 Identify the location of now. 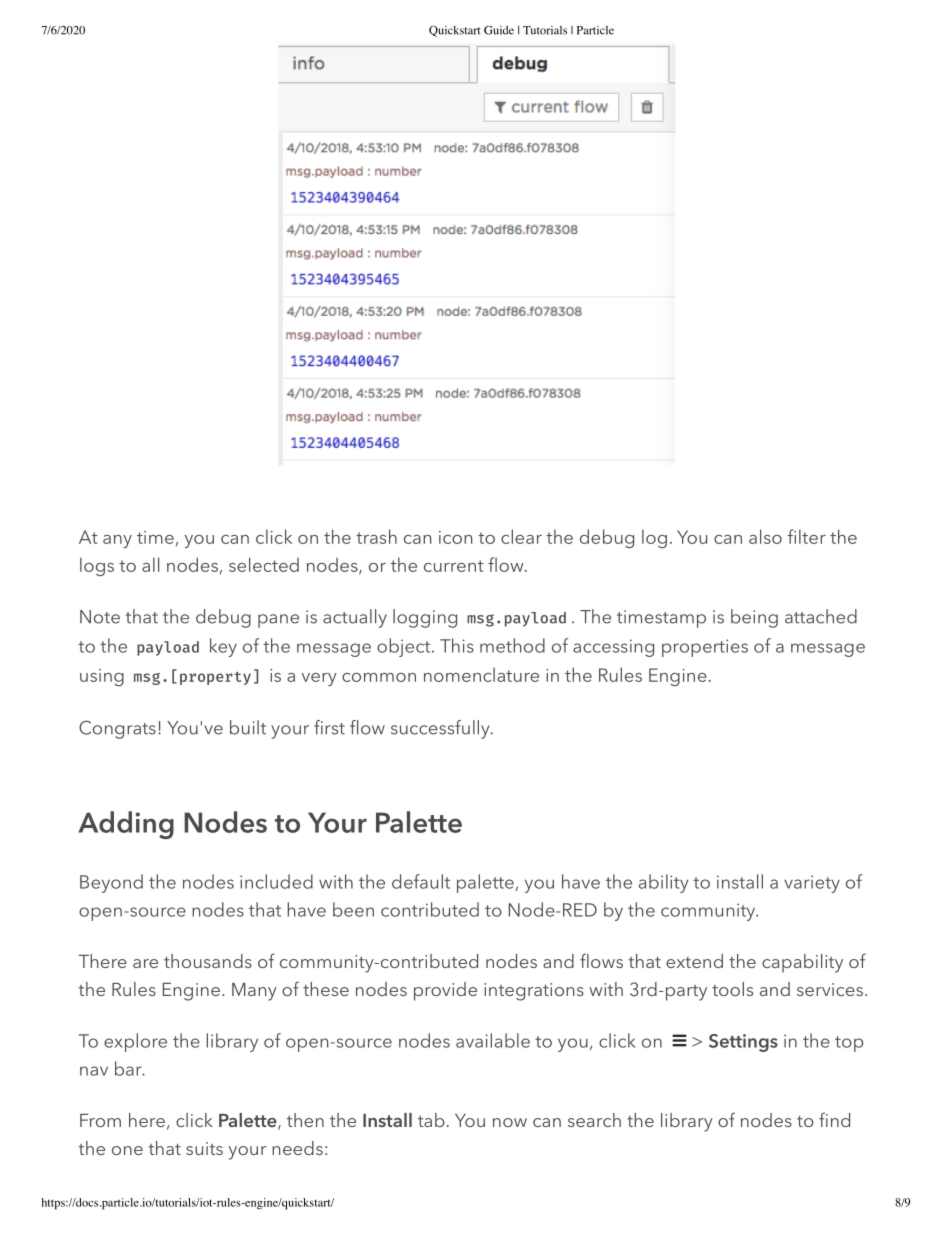
(510, 1122).
